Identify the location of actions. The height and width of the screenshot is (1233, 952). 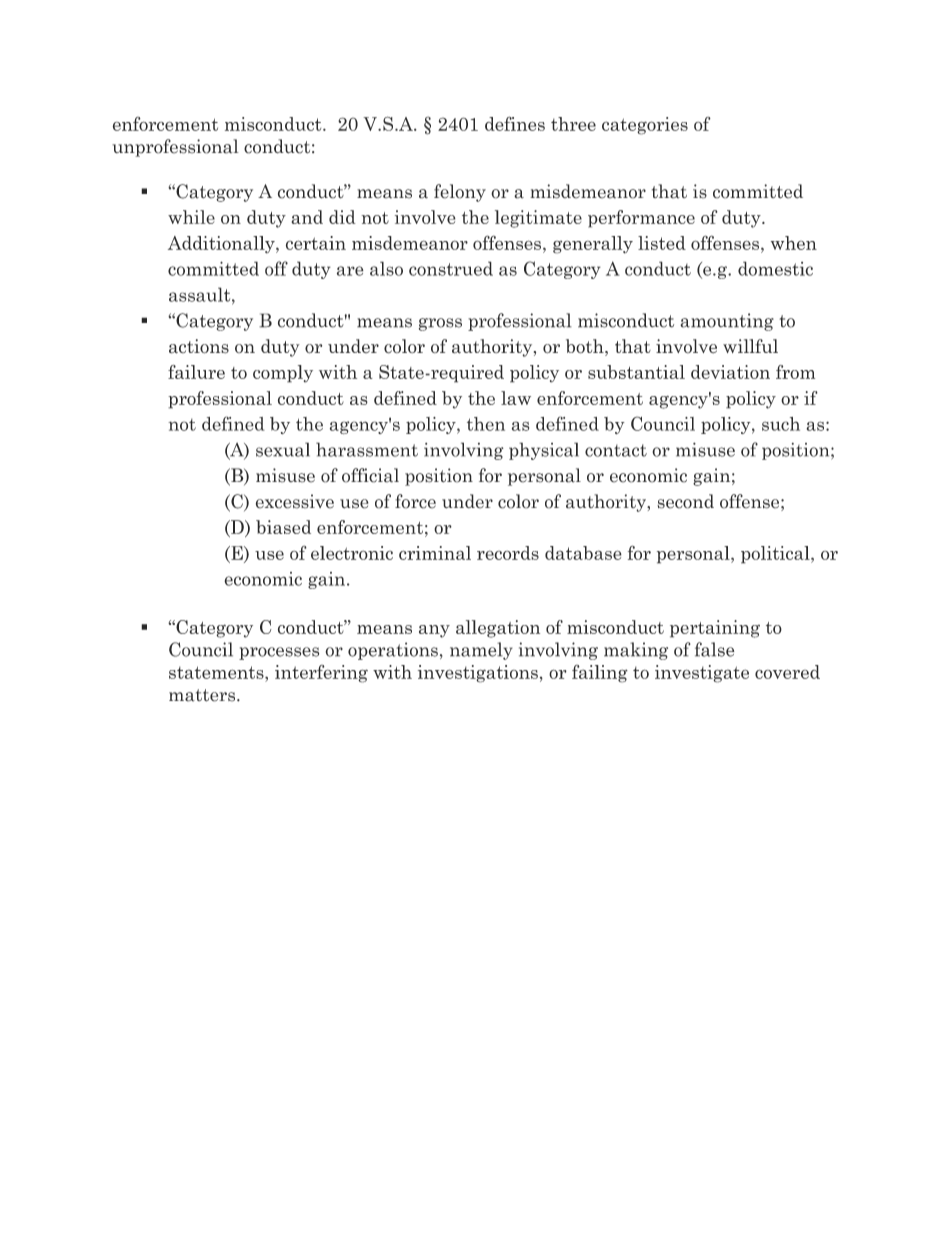
(199, 346).
